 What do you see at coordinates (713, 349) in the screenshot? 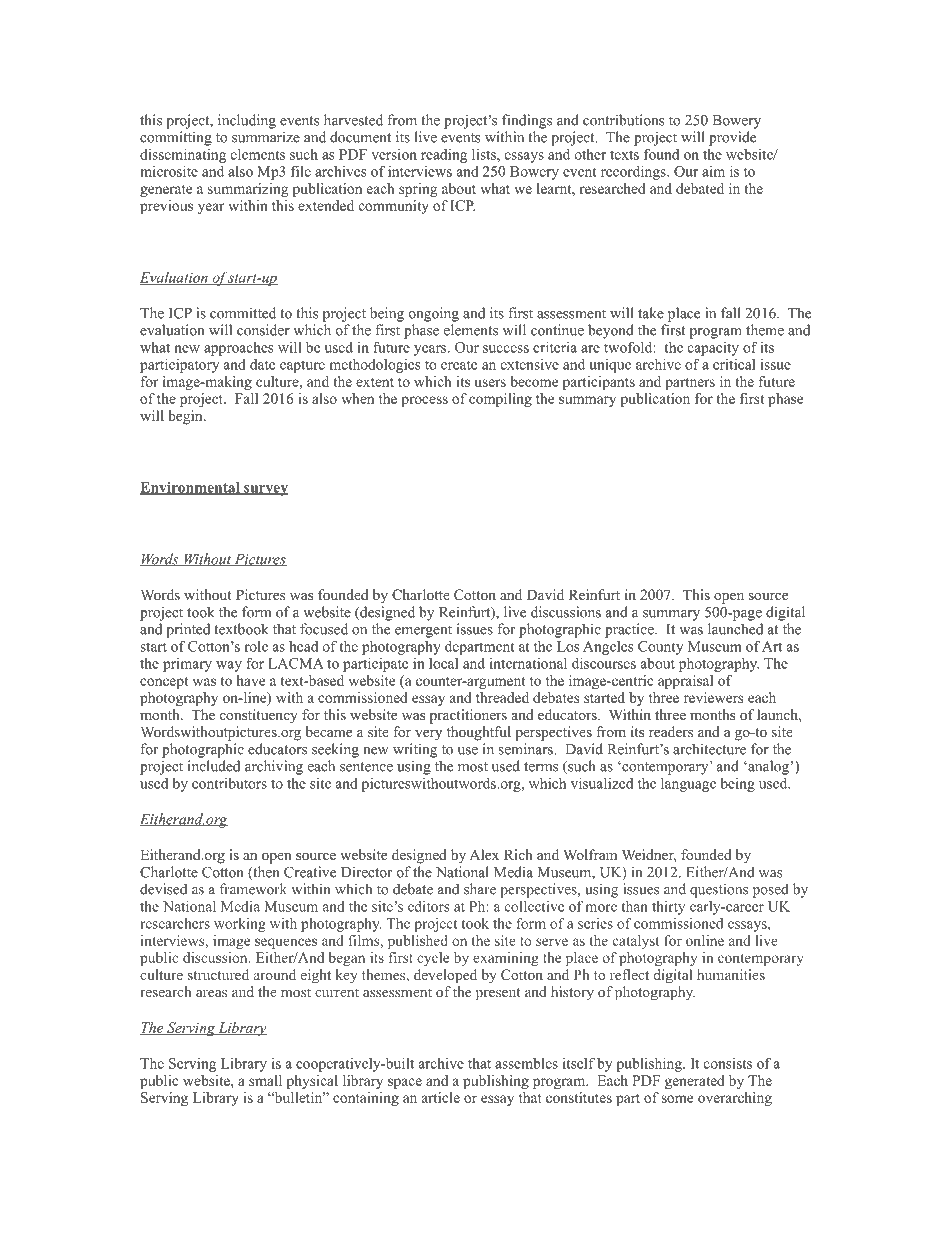
I see `capacity` at bounding box center [713, 349].
